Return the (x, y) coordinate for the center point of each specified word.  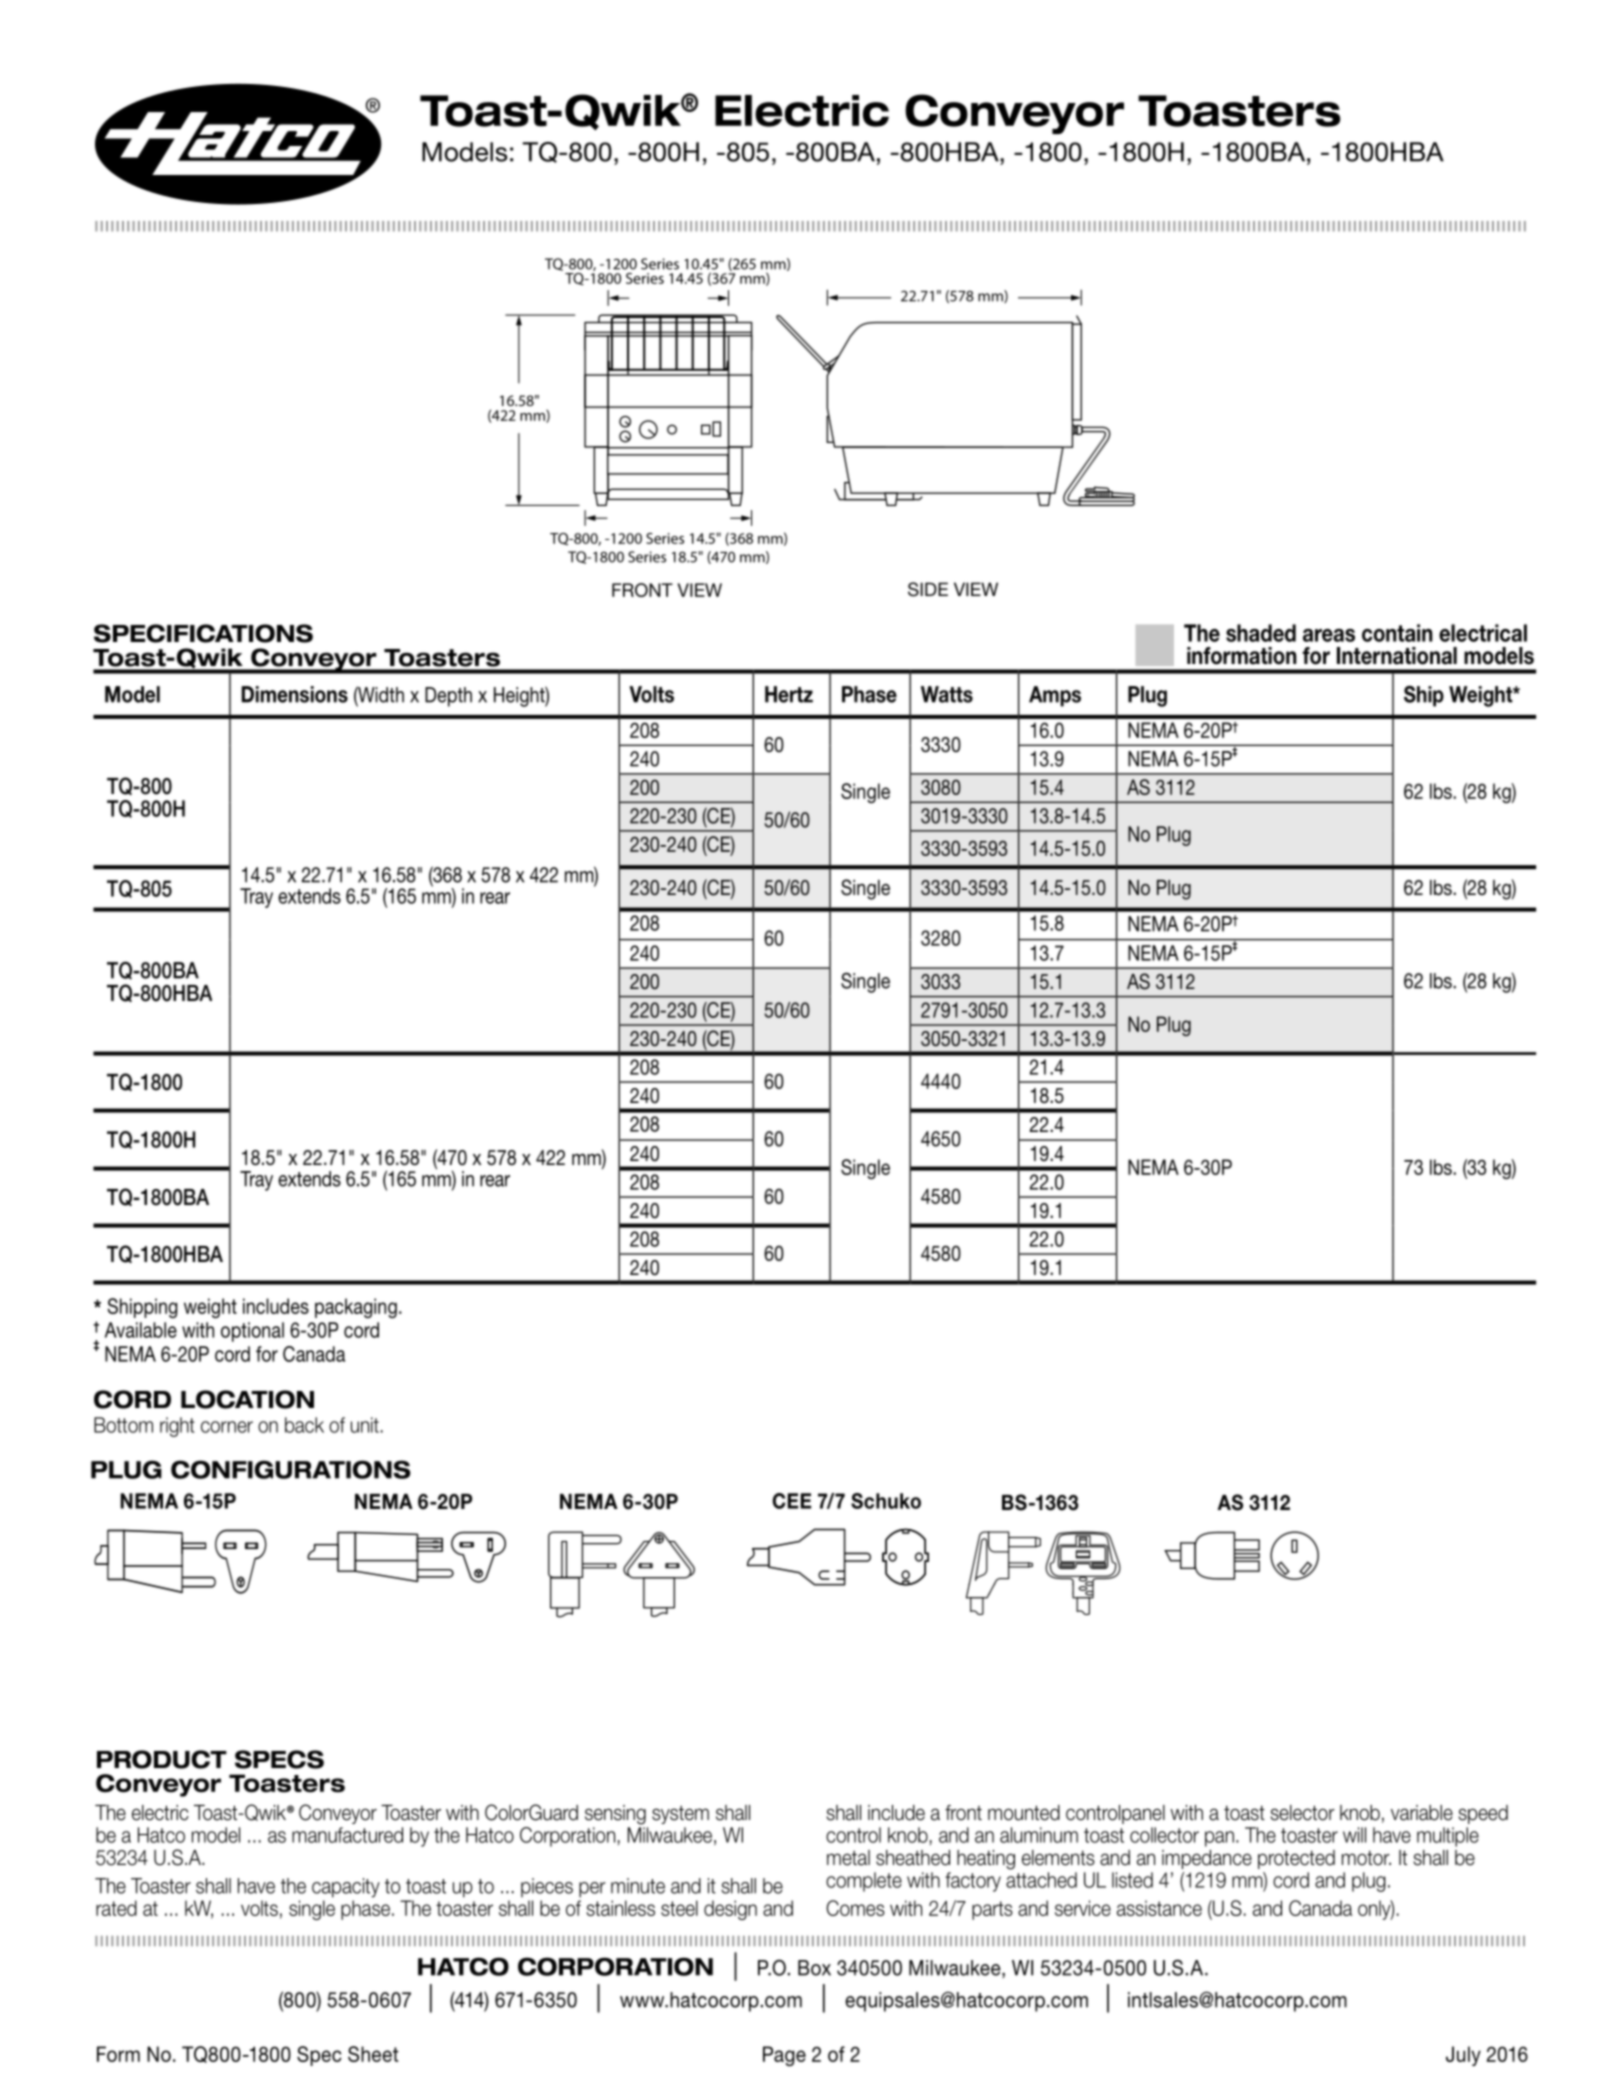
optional (252, 1332)
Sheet (373, 2054)
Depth (448, 697)
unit (365, 1425)
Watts (947, 694)
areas (1329, 635)
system (680, 1815)
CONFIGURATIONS (291, 1469)
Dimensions (295, 694)
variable (1422, 1813)
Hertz (789, 694)
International (1397, 656)
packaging (356, 1308)
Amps (1055, 696)
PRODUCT (162, 1759)
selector (1303, 1813)
